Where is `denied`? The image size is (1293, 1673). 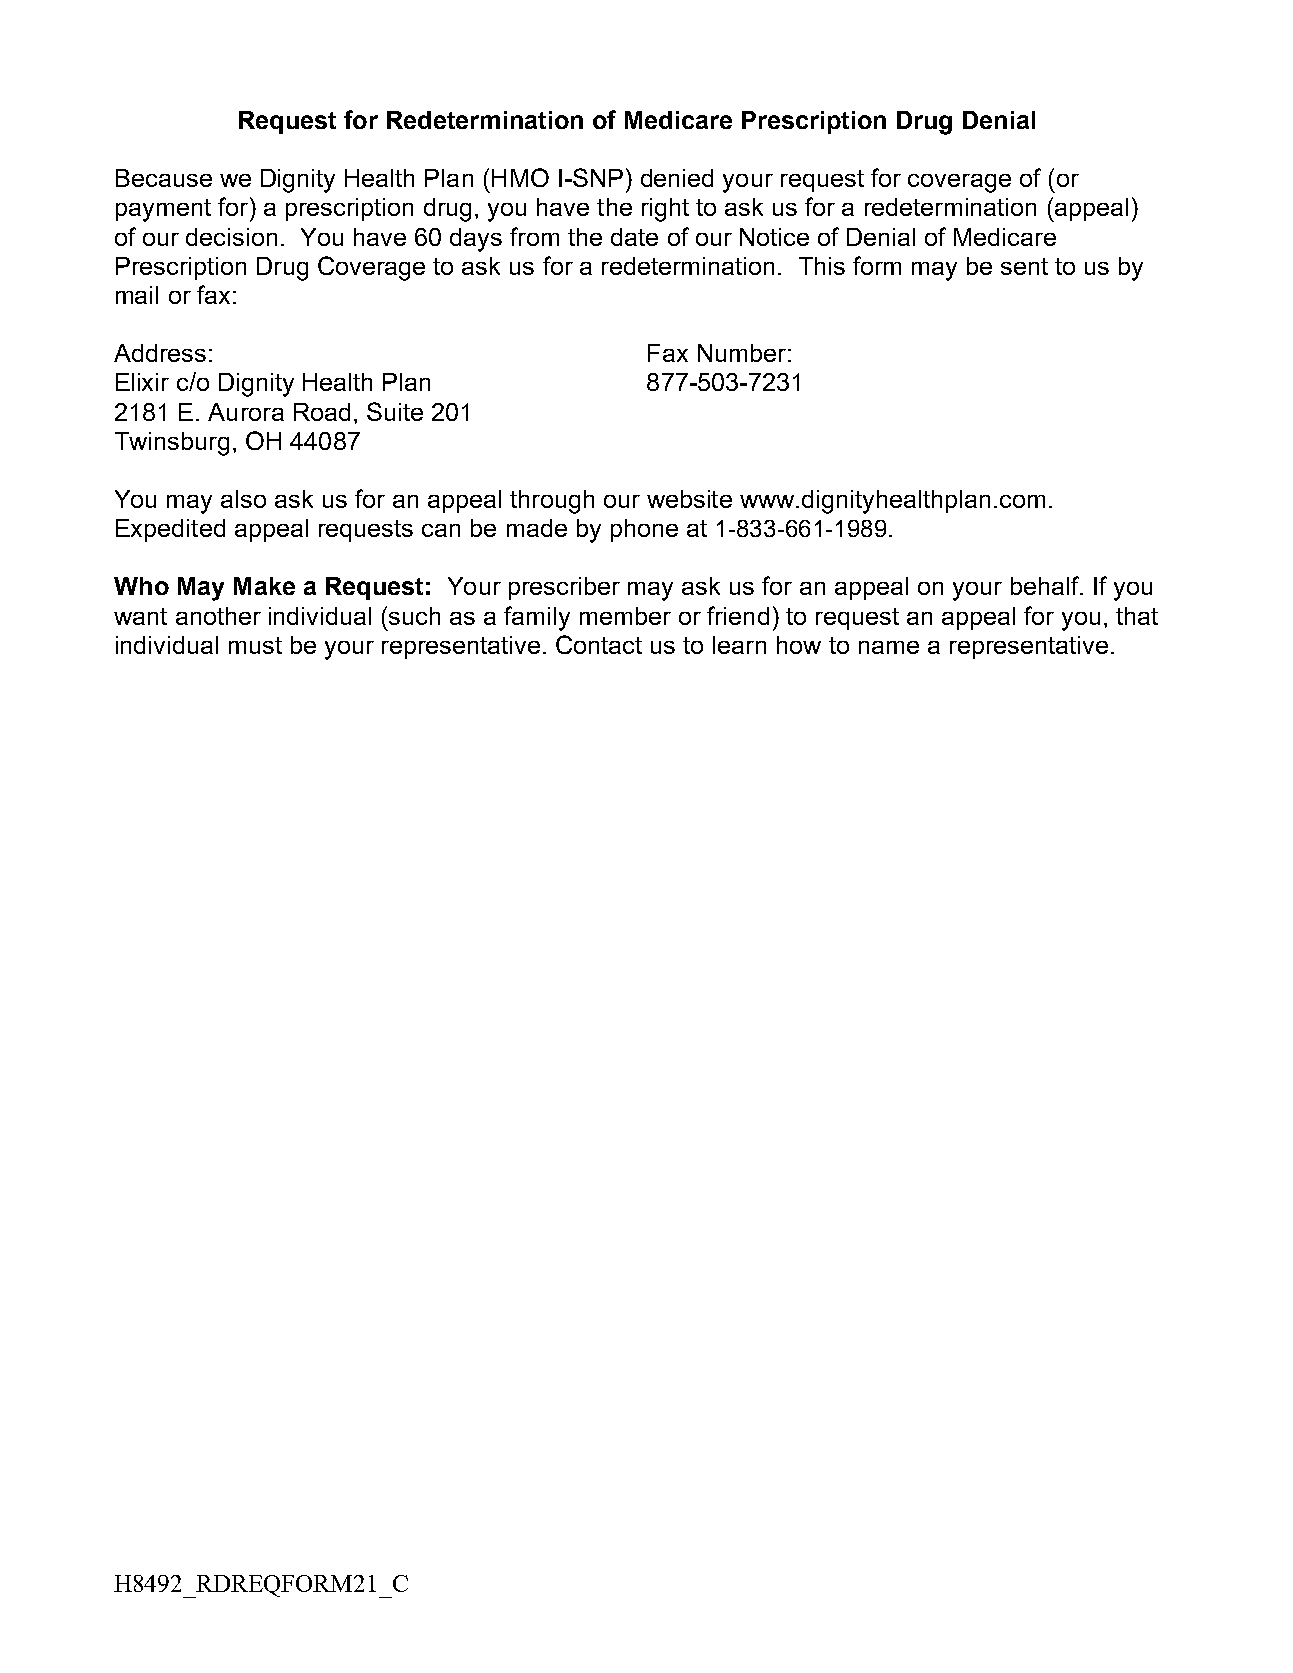 denied is located at coordinates (677, 178).
